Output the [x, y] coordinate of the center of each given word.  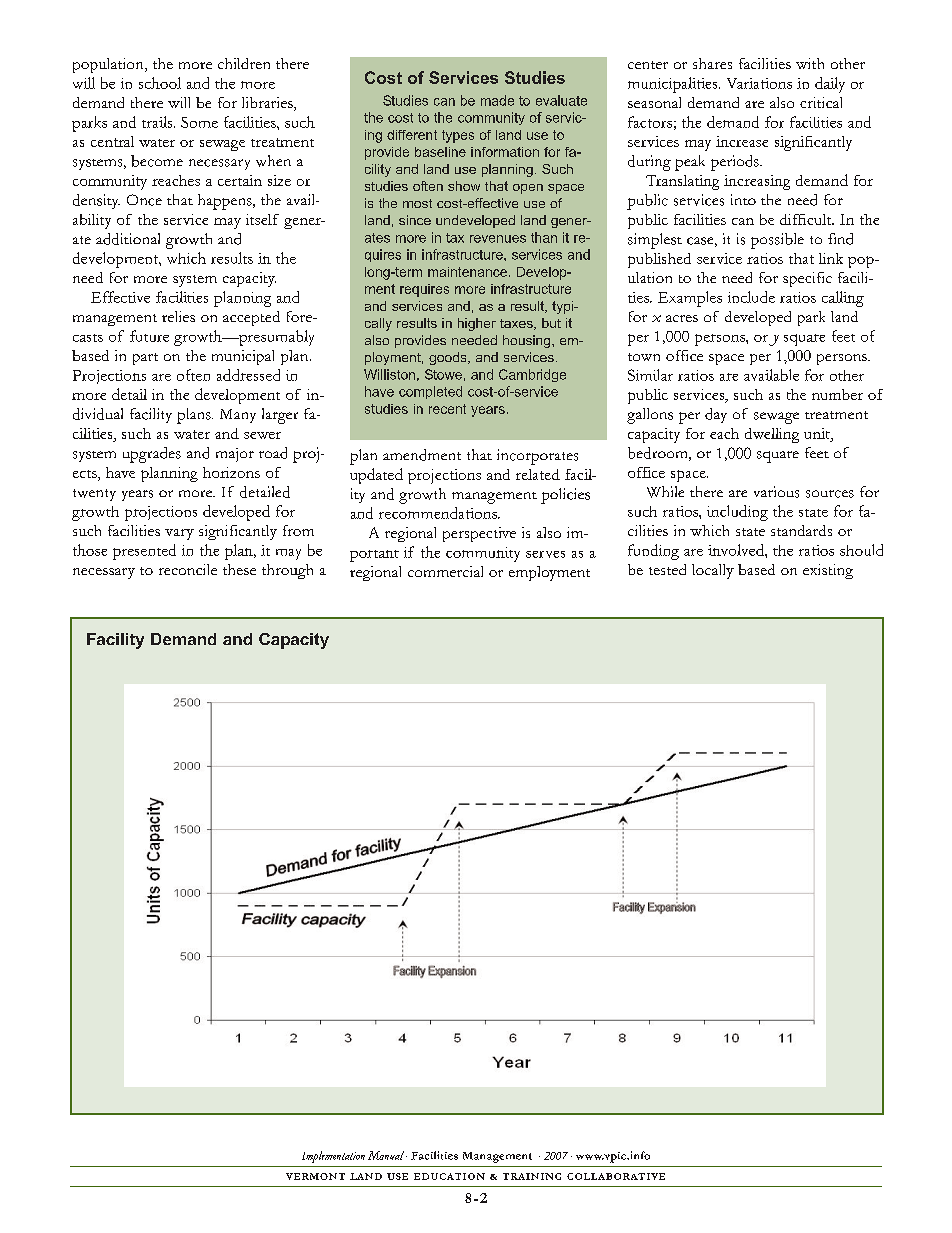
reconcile [188, 569]
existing [828, 571]
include [751, 297]
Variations [759, 83]
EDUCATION [449, 1176]
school [160, 83]
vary [179, 534]
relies [178, 316]
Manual [386, 1155]
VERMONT [315, 1176]
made [497, 100]
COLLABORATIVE [616, 1176]
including [737, 513]
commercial [445, 571]
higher [477, 324]
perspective [479, 534]
